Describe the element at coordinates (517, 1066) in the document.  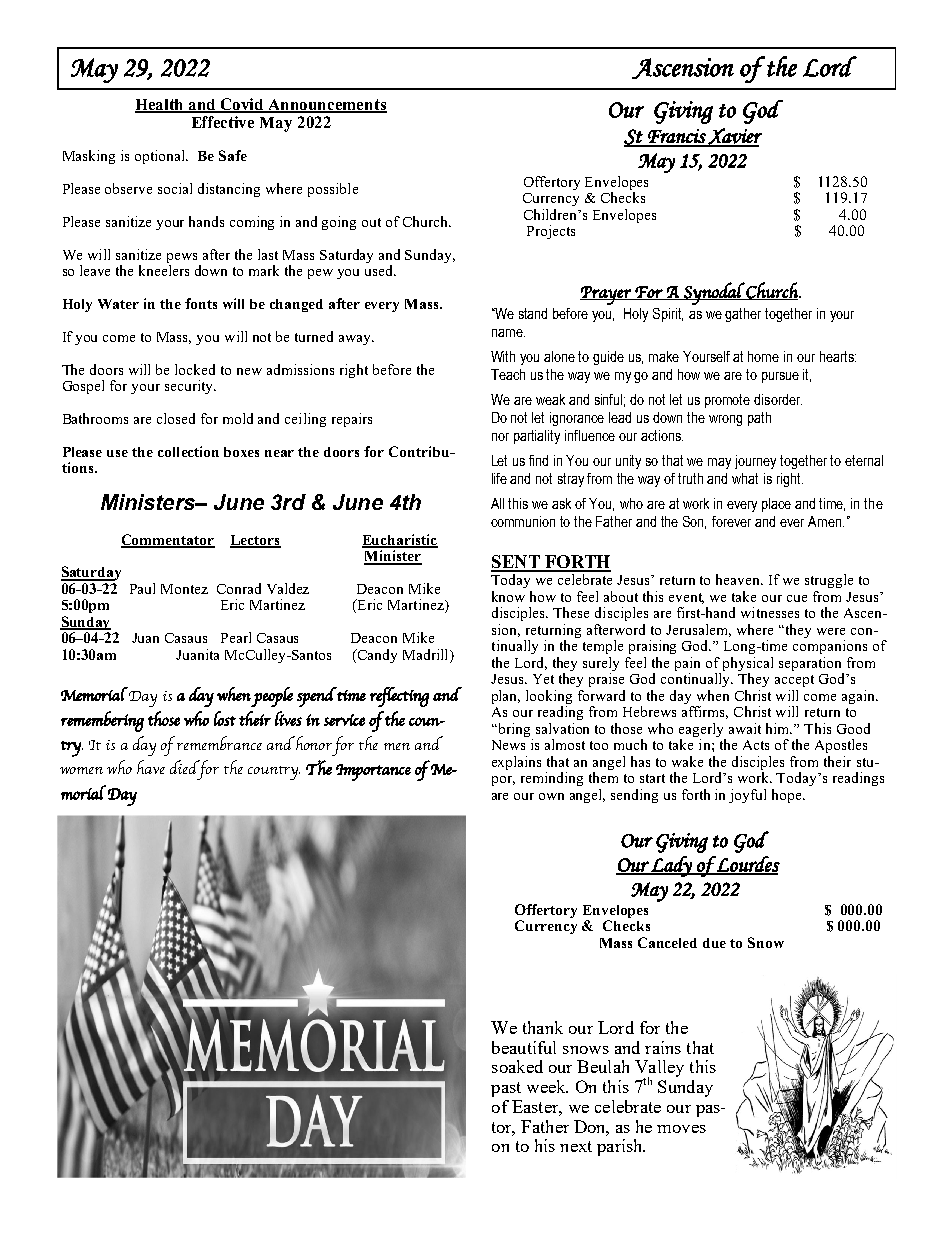
I see `soaked` at that location.
